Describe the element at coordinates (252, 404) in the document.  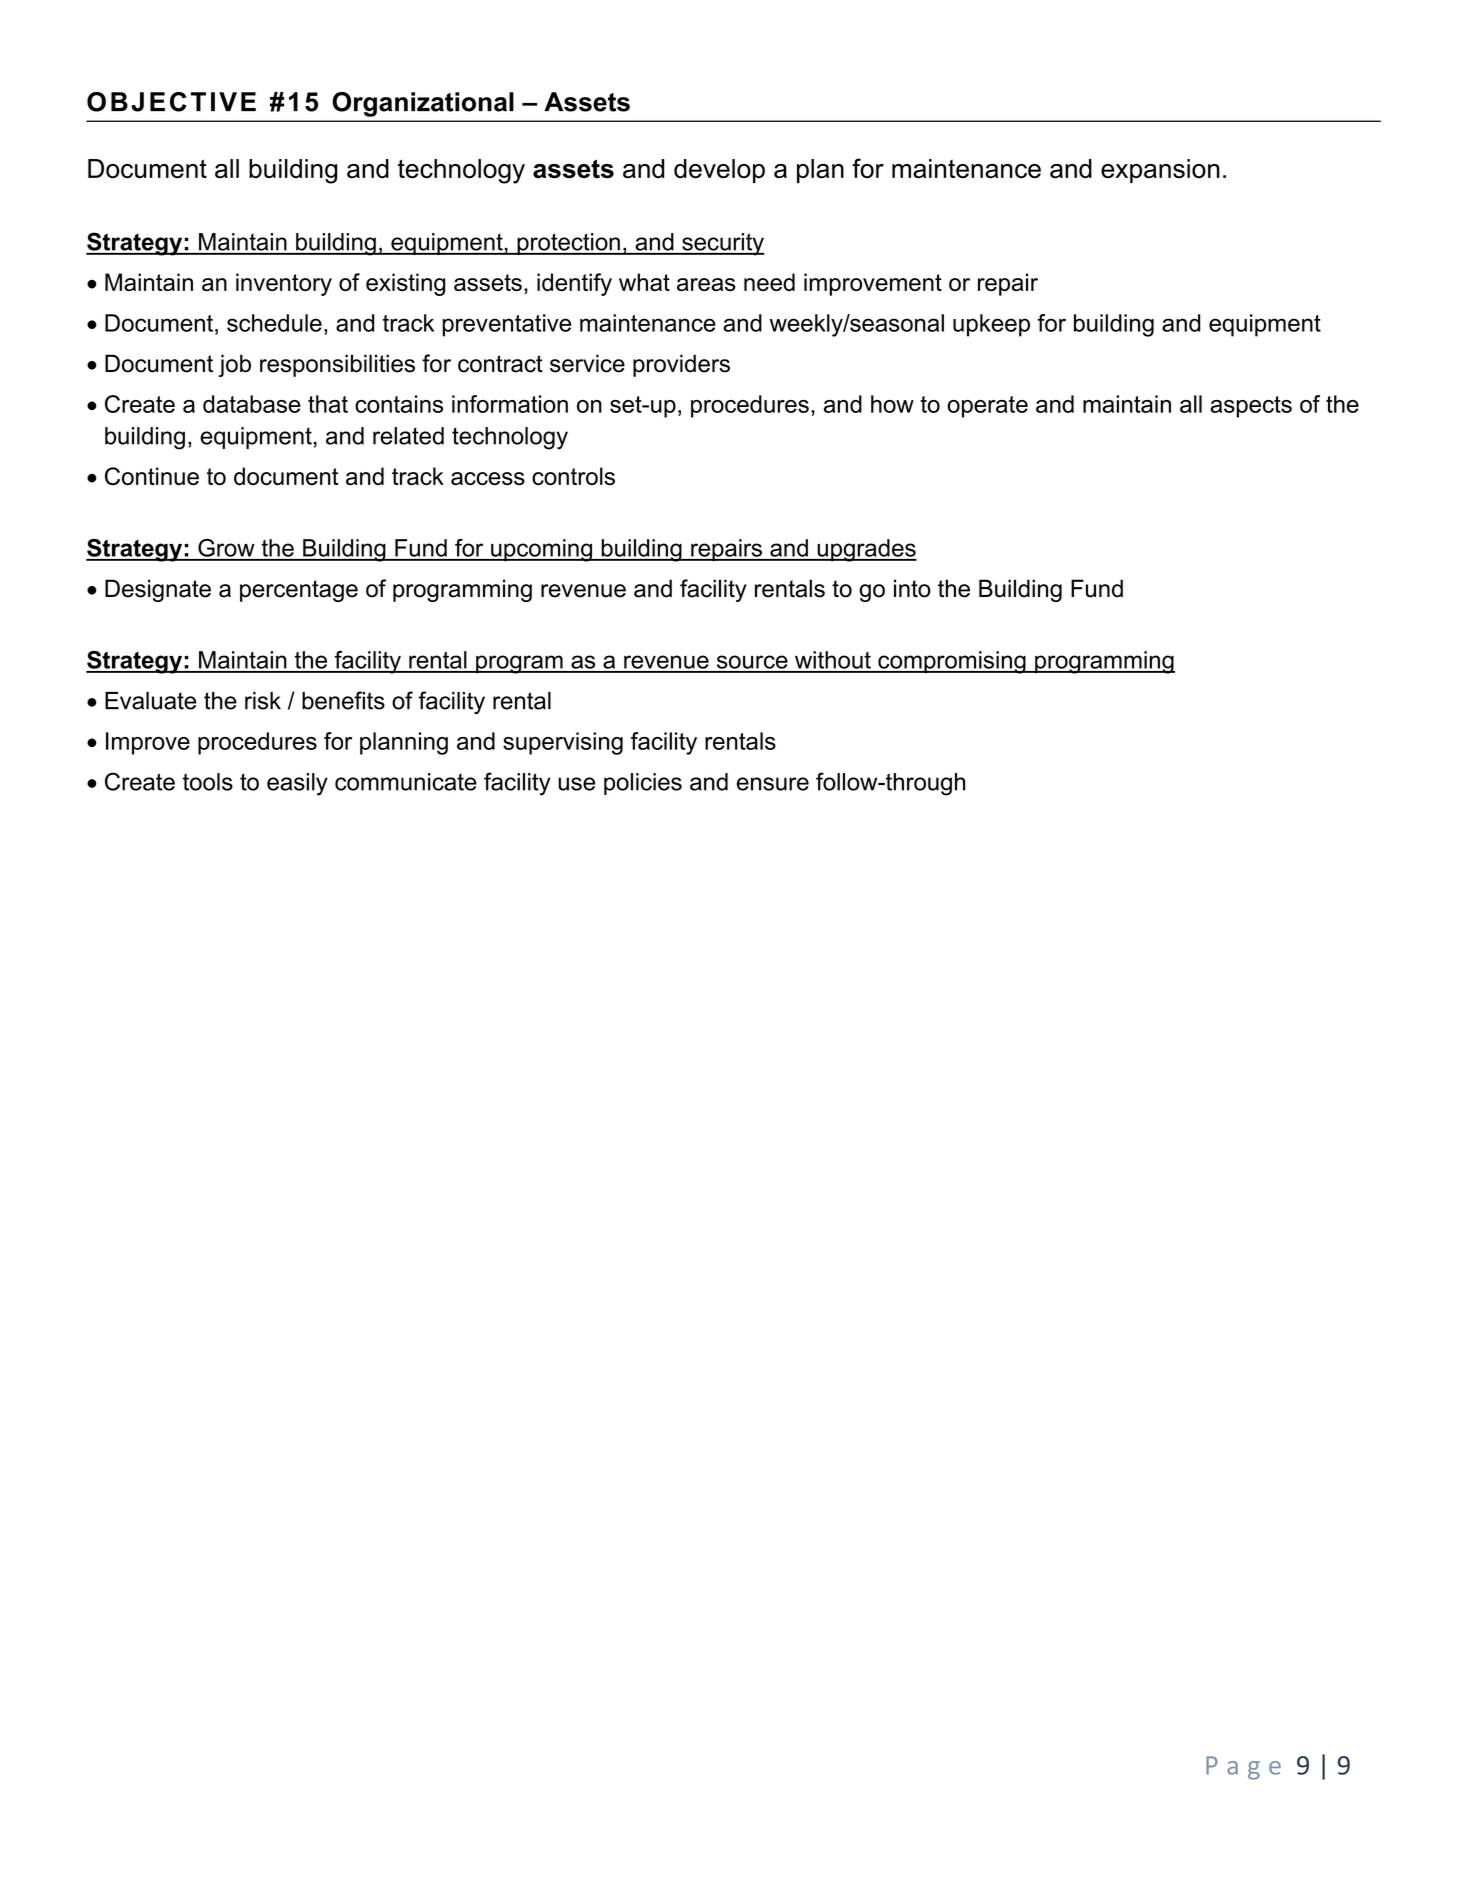
I see `database` at that location.
